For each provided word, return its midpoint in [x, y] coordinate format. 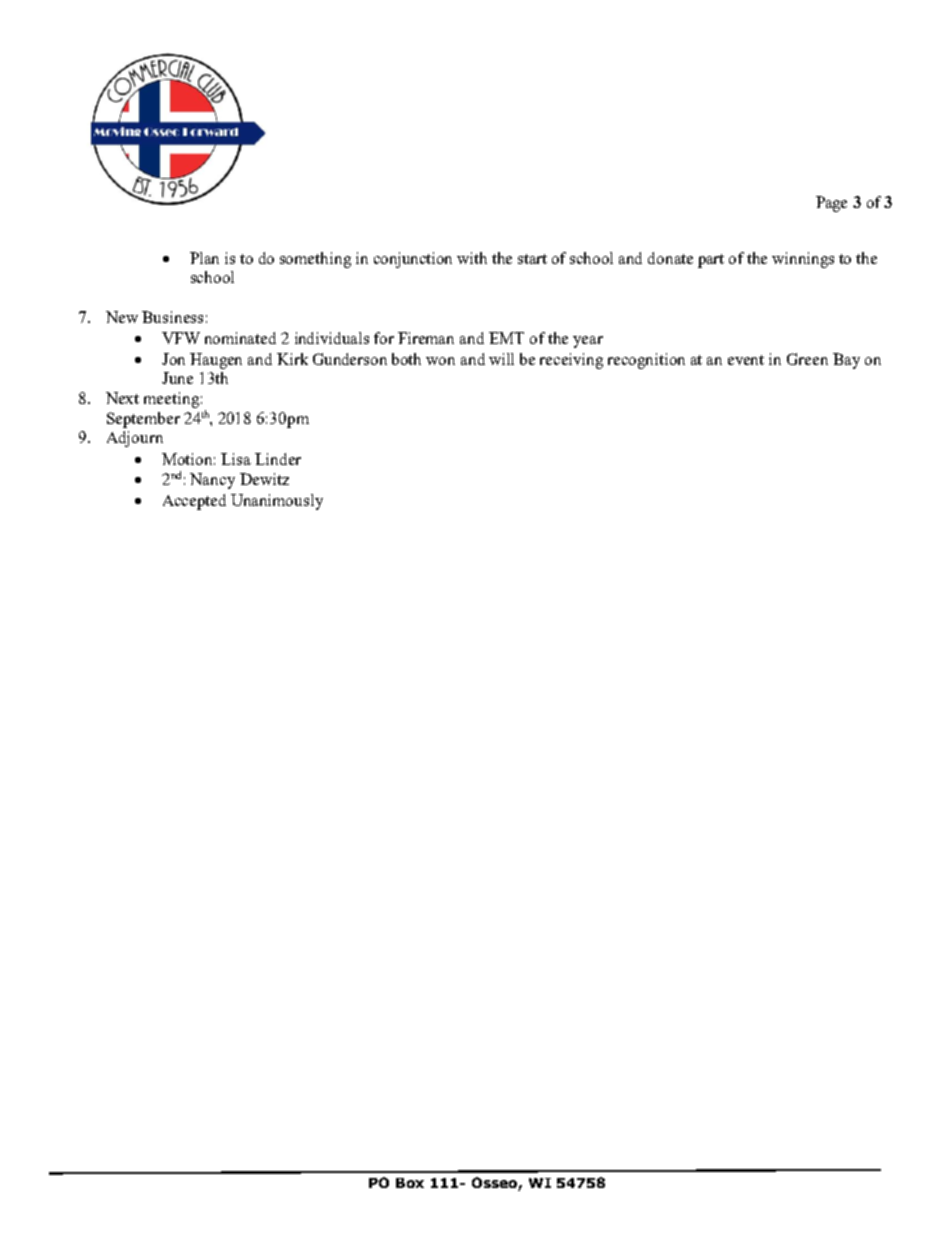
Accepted [194, 502]
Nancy [212, 481]
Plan [204, 258]
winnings [803, 260]
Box [410, 1183]
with [472, 258]
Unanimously [277, 502]
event [746, 360]
